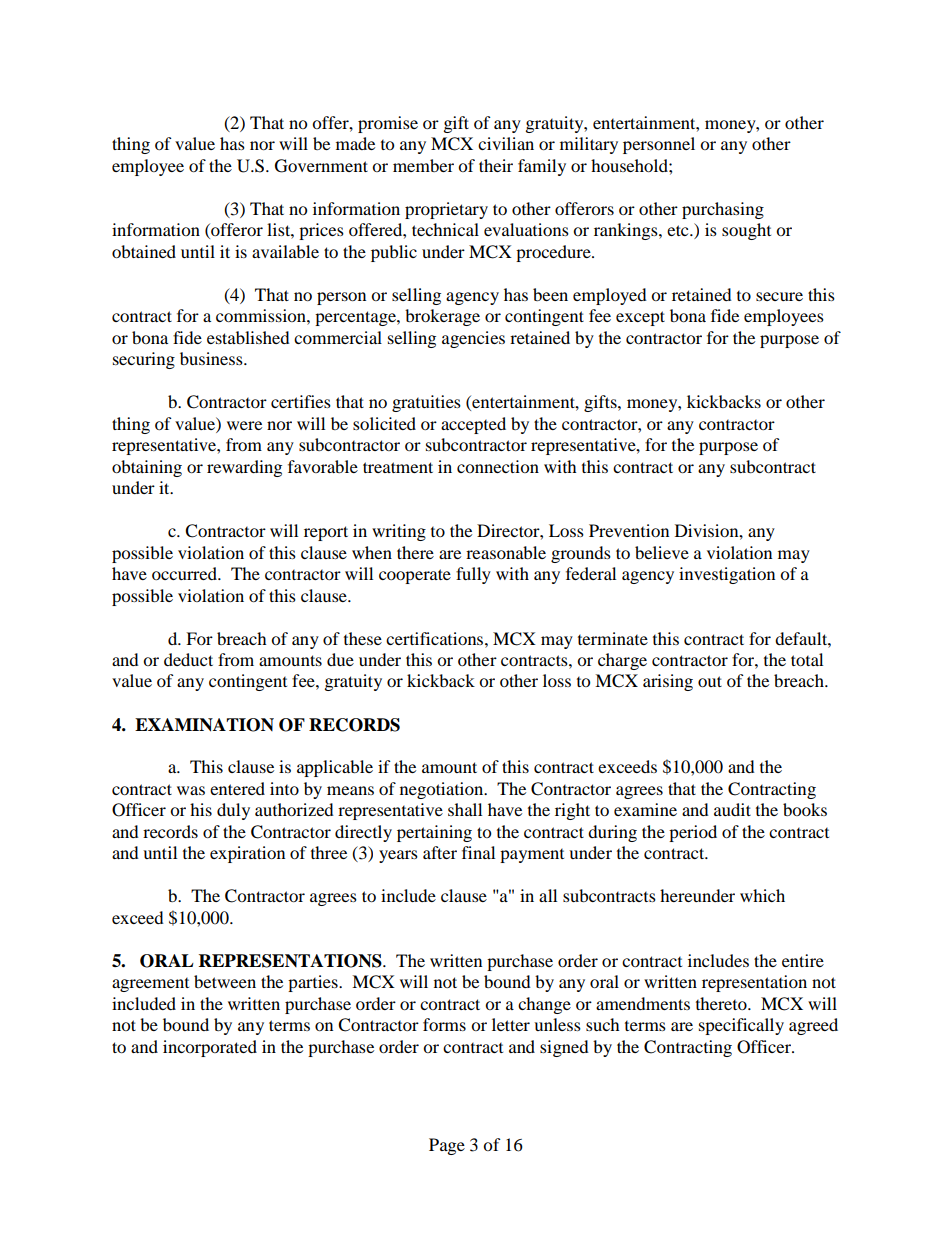 This page has height=1233, width=952. What do you see at coordinates (210, 1048) in the page?
I see `incorporated` at bounding box center [210, 1048].
